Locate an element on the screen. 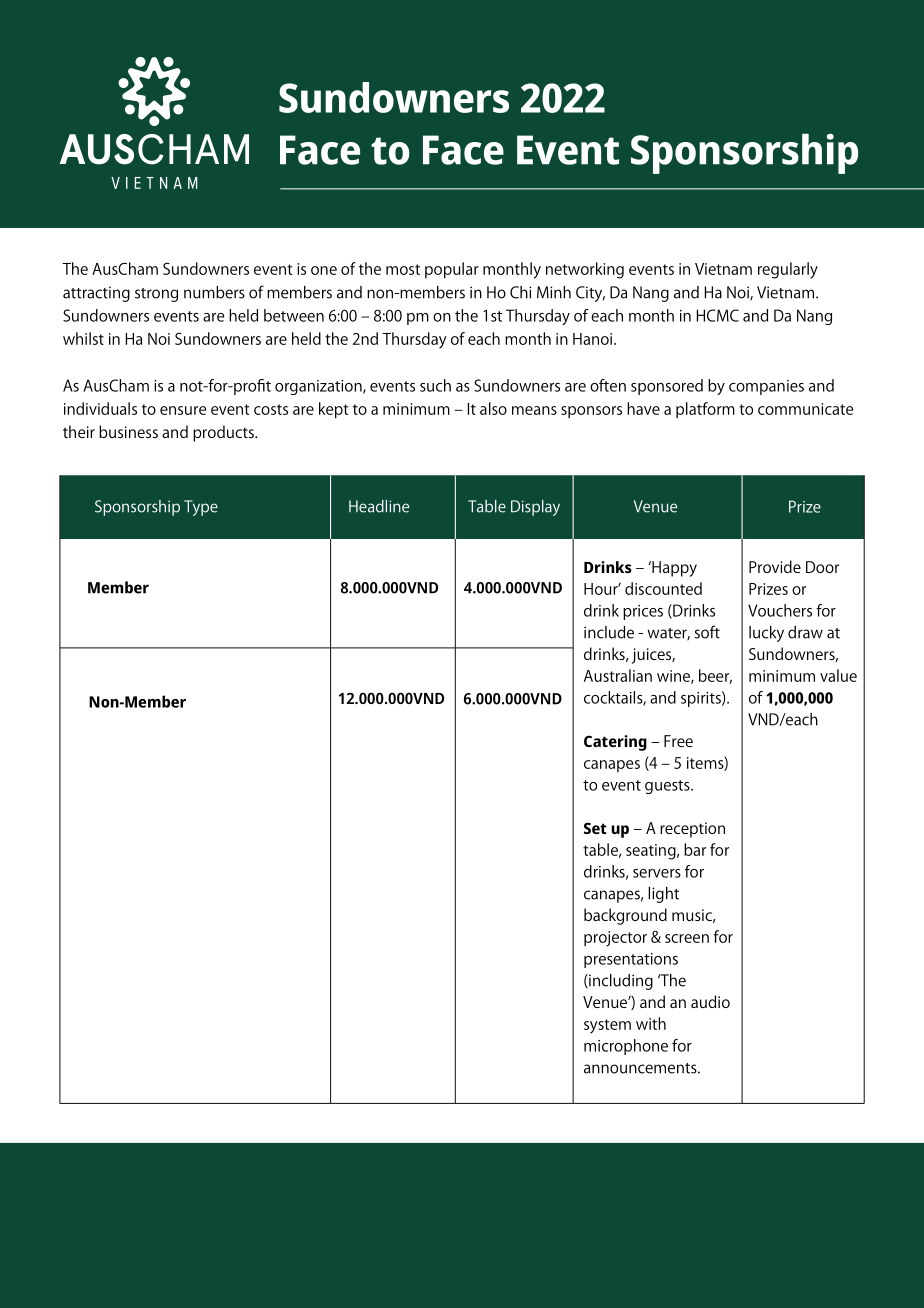 The width and height of the screenshot is (924, 1308). Type is located at coordinates (201, 508).
